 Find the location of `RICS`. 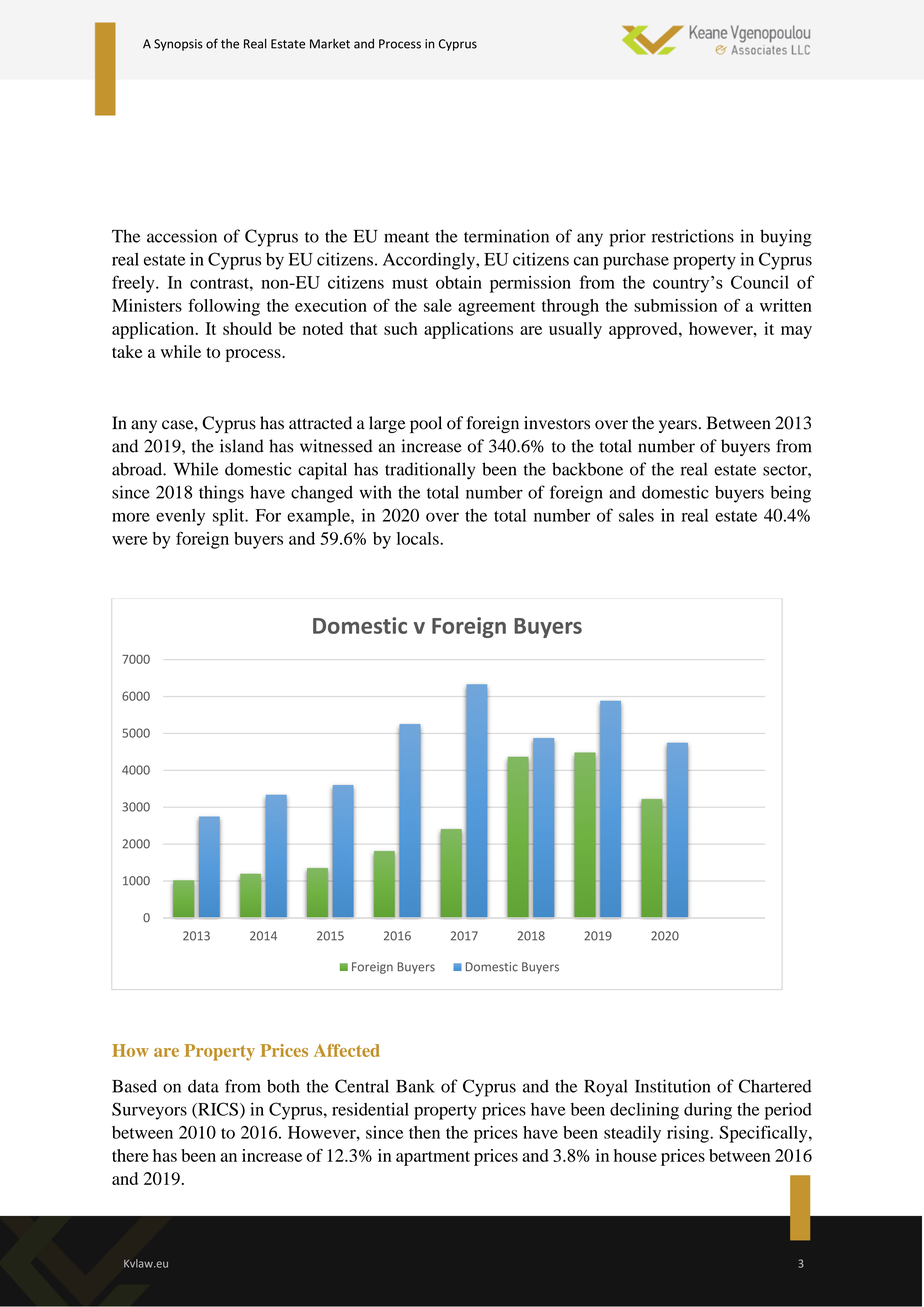

RICS is located at coordinates (217, 1110).
